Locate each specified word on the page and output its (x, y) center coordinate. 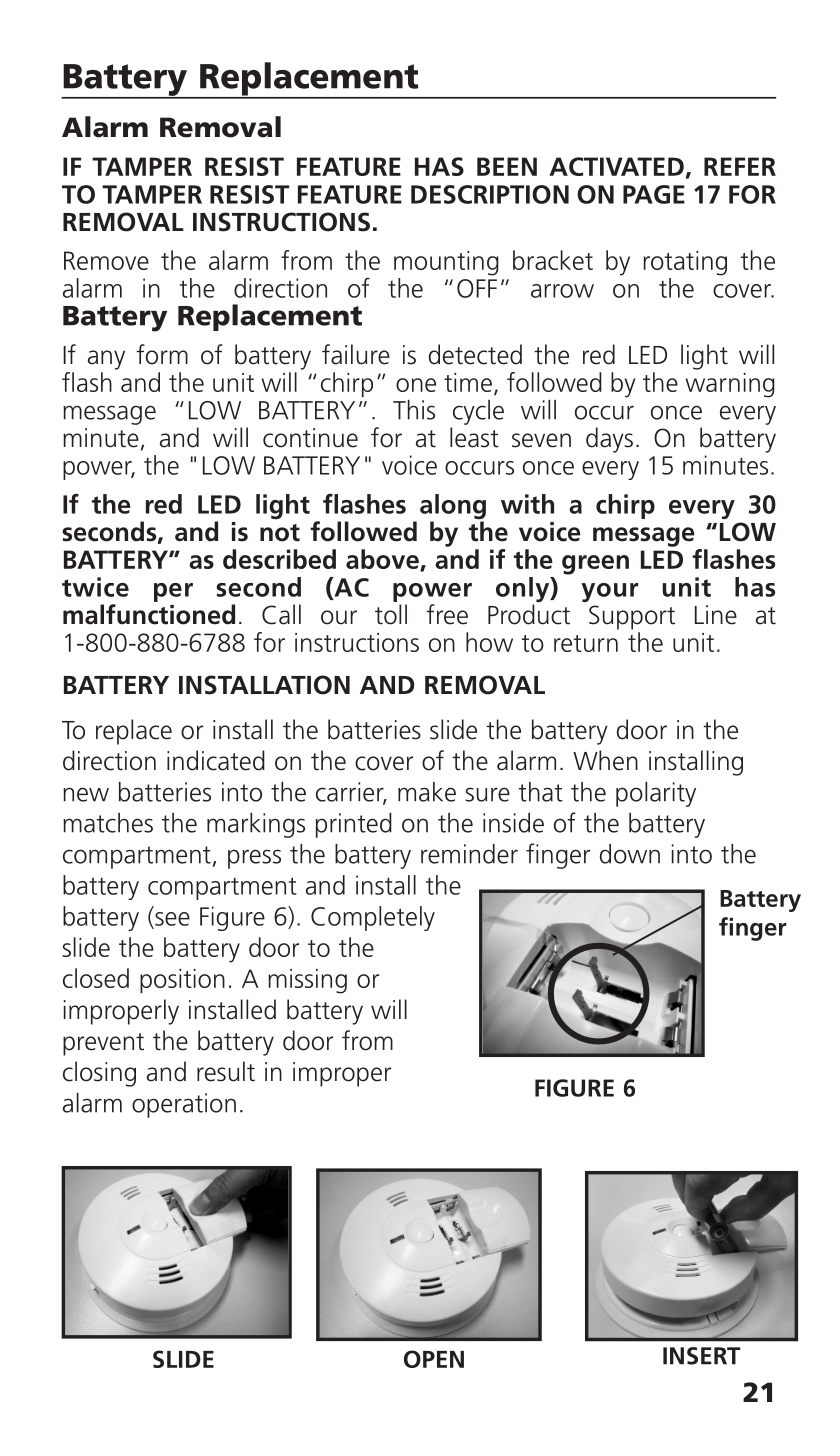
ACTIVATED (616, 166)
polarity (656, 794)
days (609, 440)
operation (184, 1105)
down (630, 854)
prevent (103, 1044)
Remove (106, 260)
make (427, 792)
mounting (446, 263)
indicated (216, 760)
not (280, 533)
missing (307, 981)
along (453, 508)
